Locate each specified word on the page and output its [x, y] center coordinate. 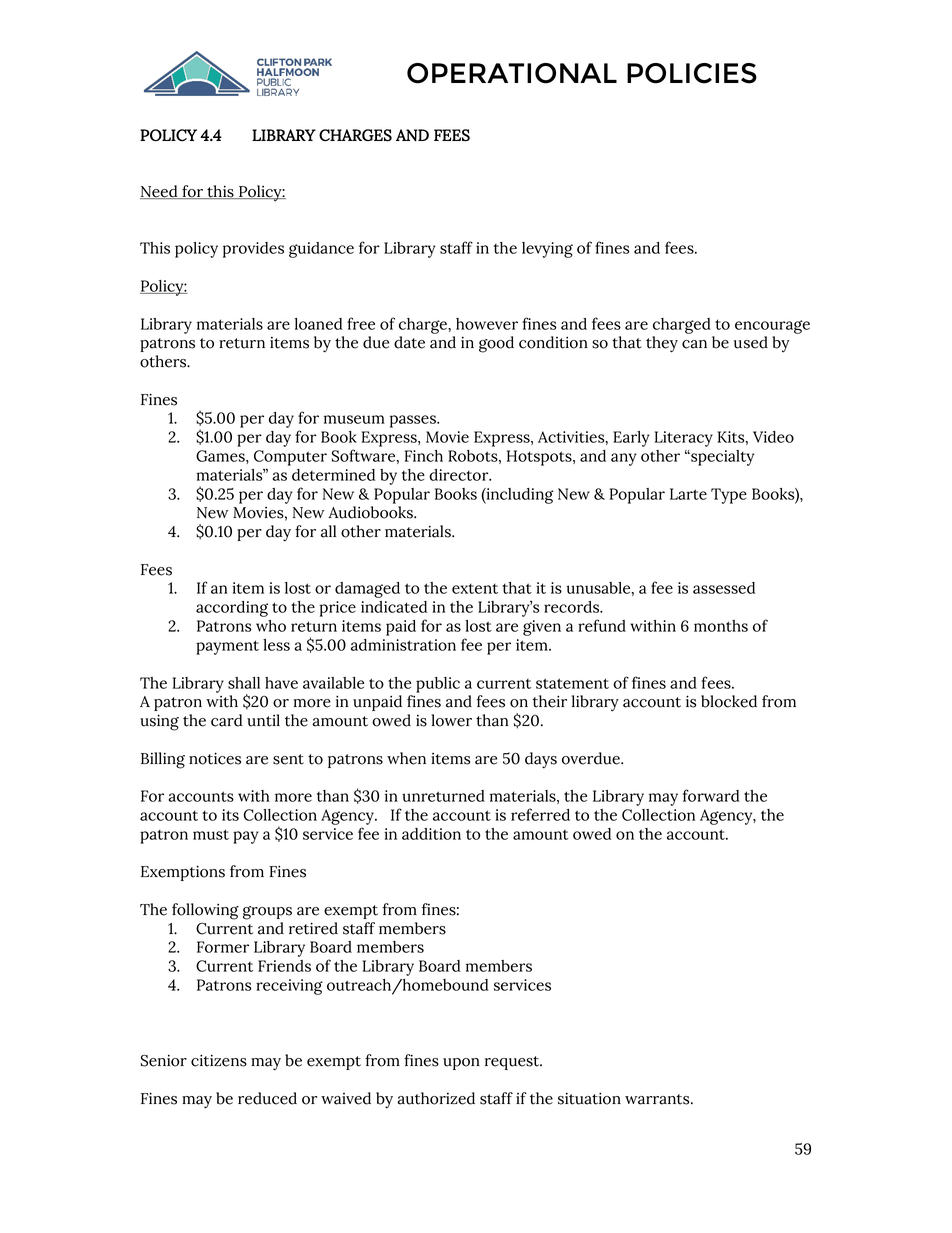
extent [475, 589]
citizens [219, 1060]
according [232, 609]
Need [160, 192]
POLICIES [692, 73]
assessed [724, 588]
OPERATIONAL [512, 73]
